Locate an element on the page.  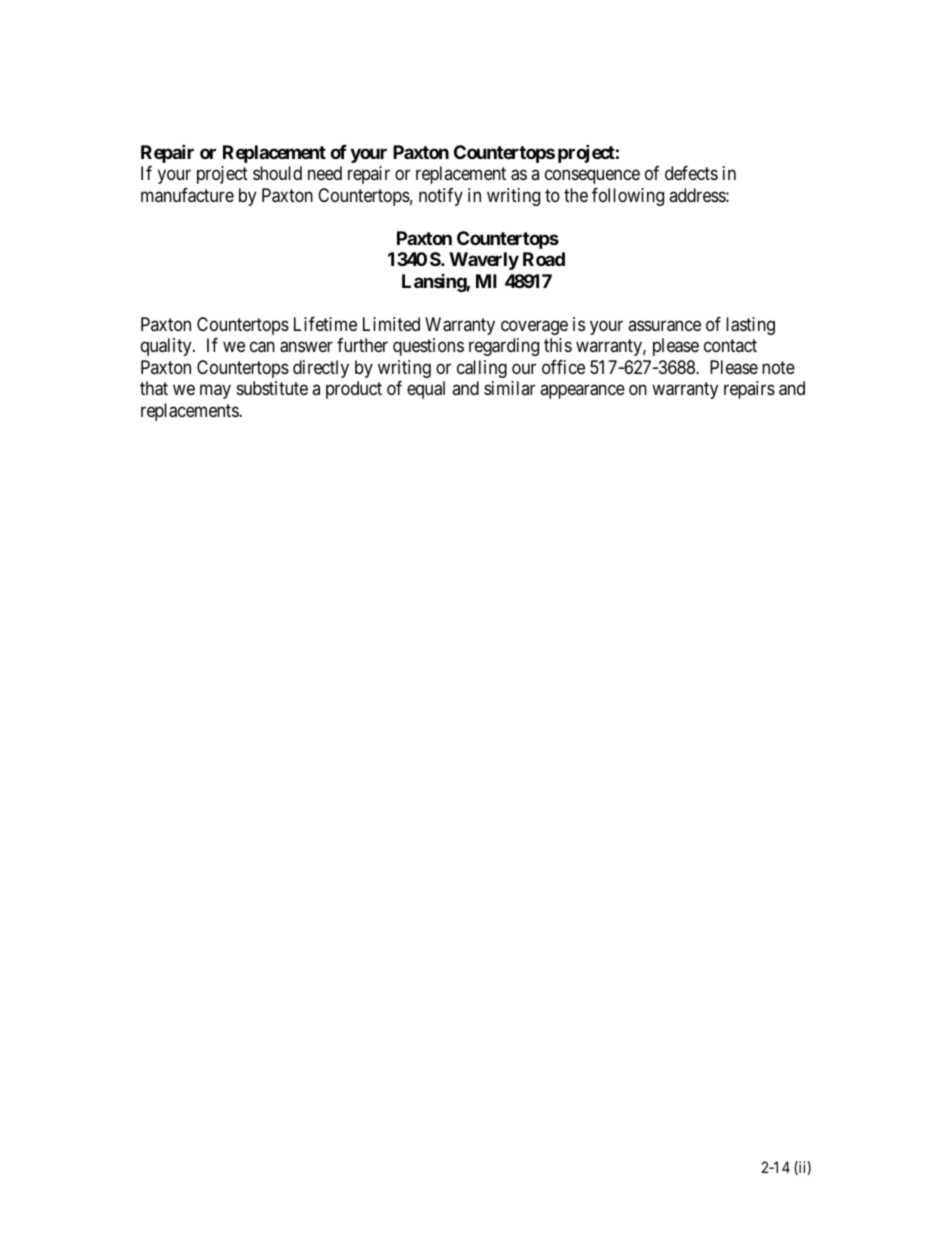
similar is located at coordinates (509, 388).
